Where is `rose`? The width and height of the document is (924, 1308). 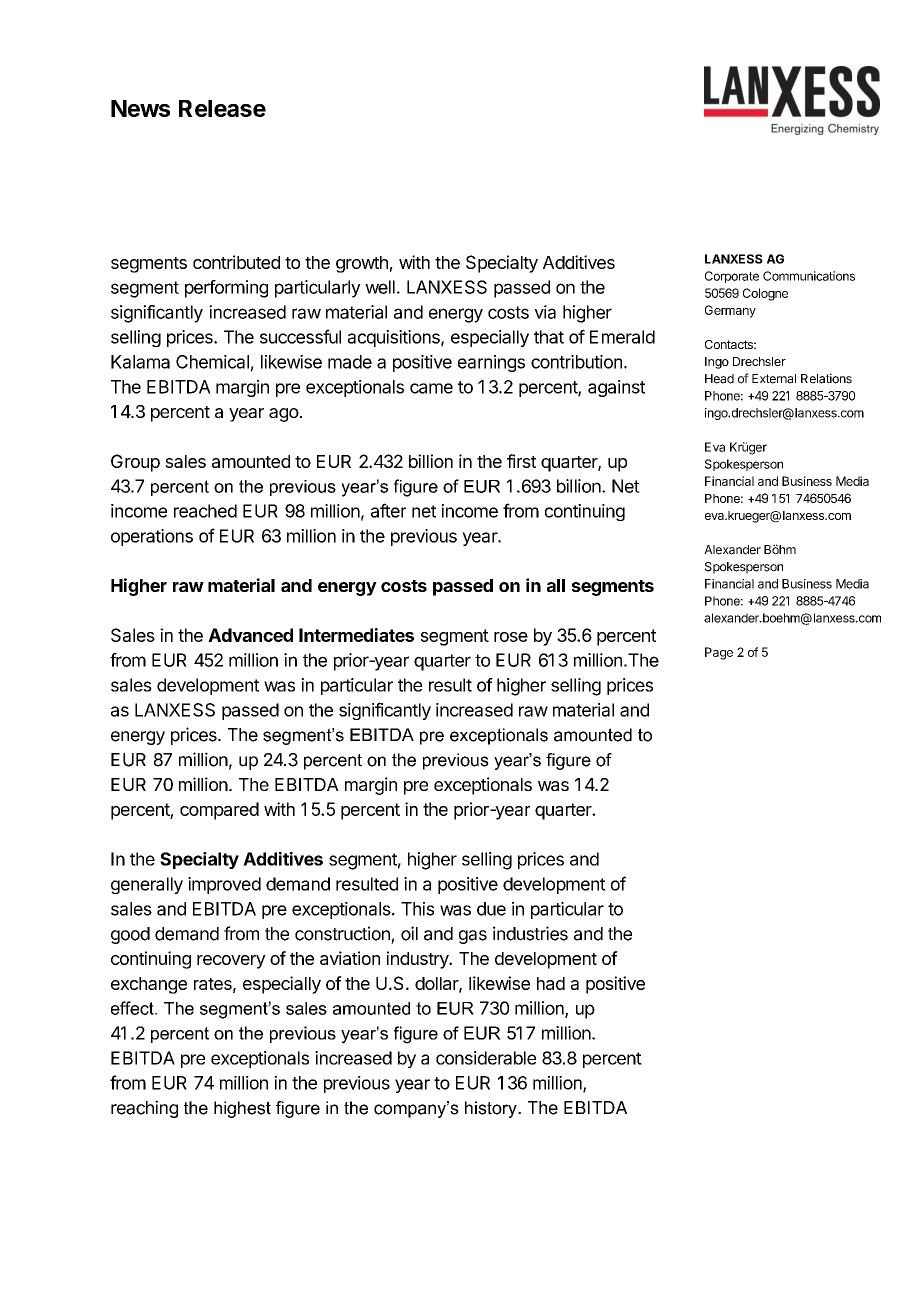 rose is located at coordinates (511, 637).
